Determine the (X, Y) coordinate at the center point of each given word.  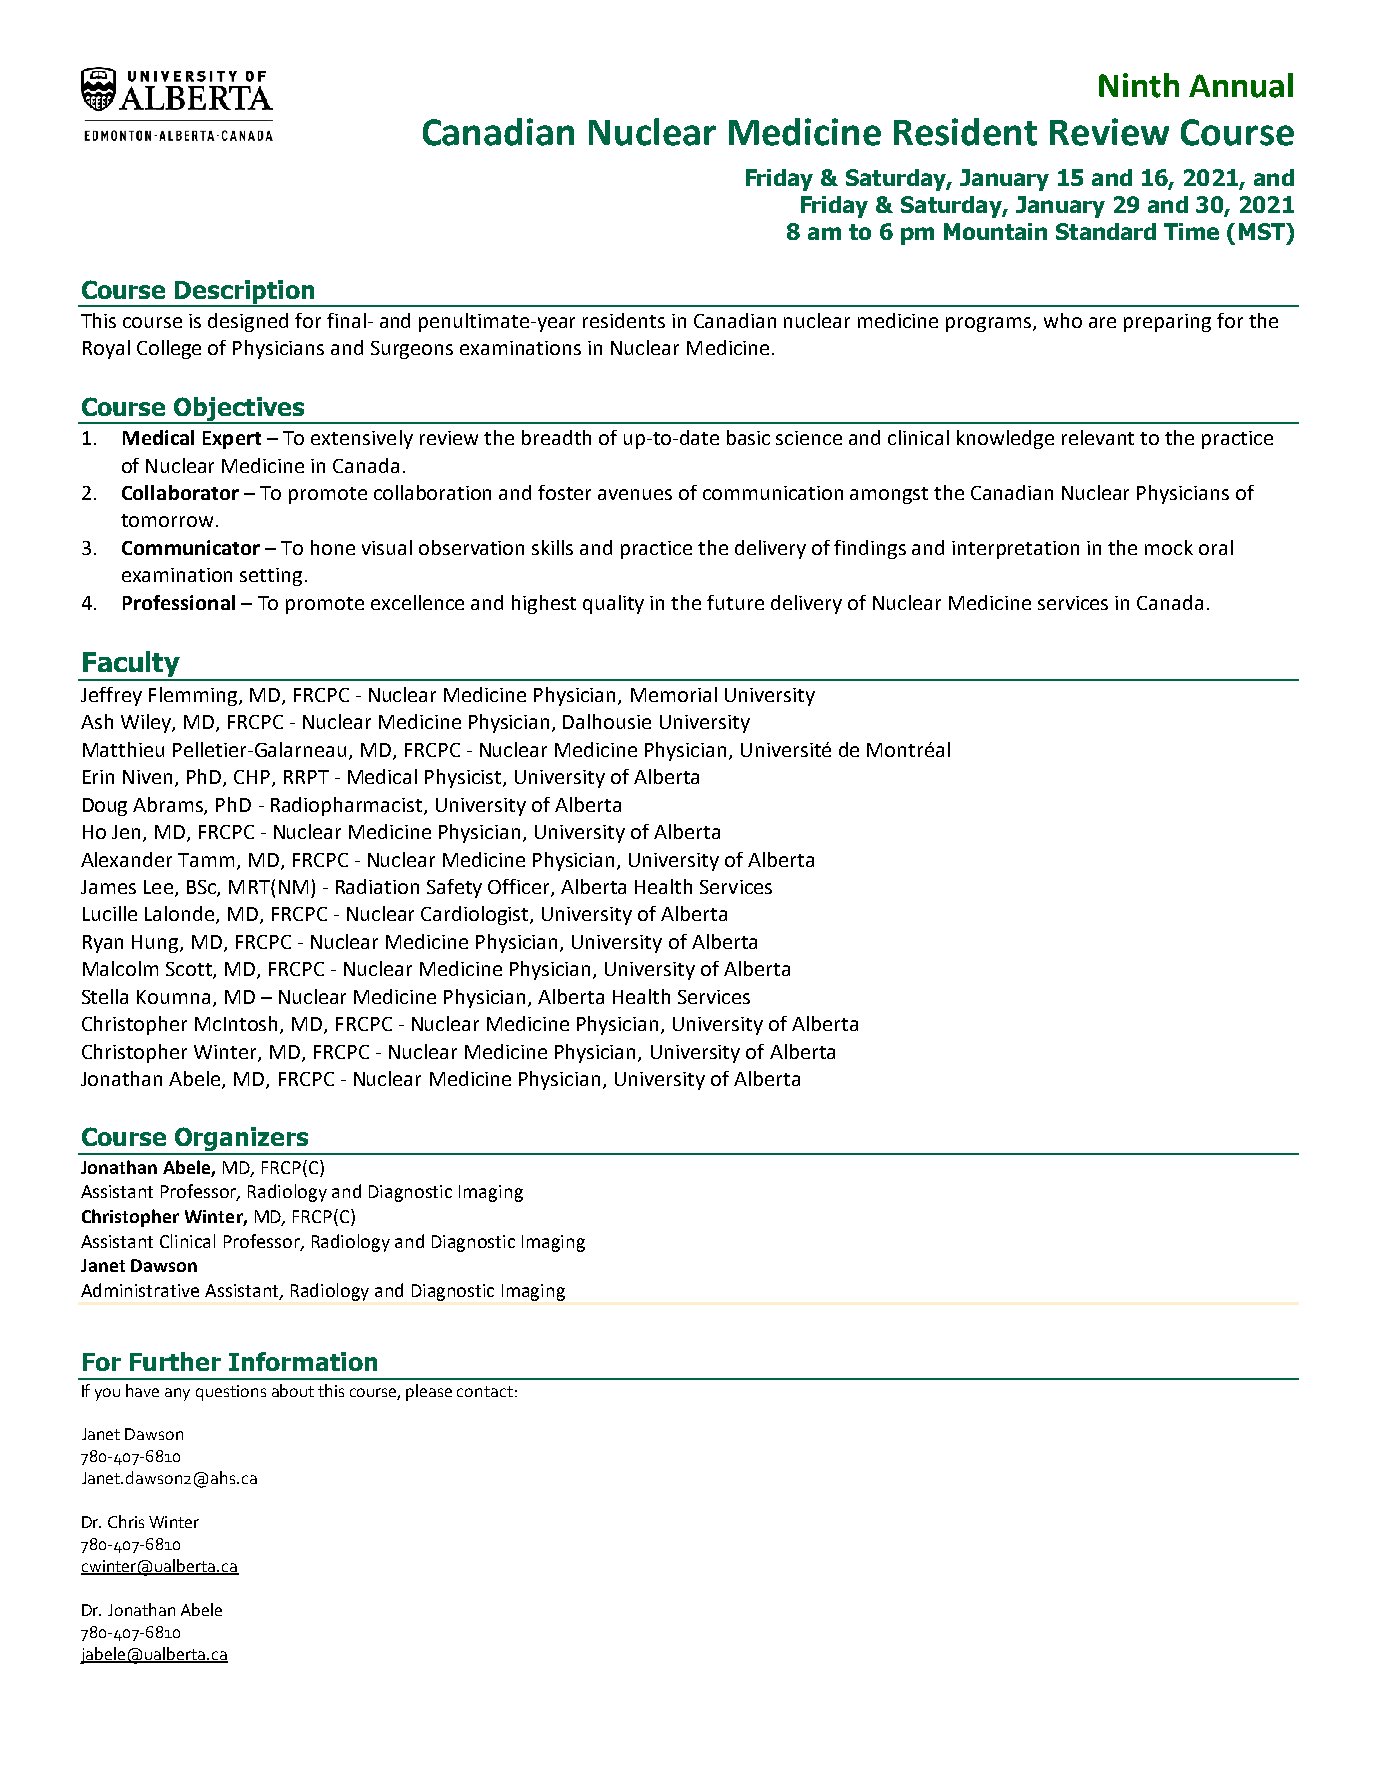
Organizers (241, 1140)
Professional (179, 602)
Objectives (239, 410)
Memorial (674, 694)
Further (175, 1361)
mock (1169, 547)
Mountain (995, 231)
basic (748, 437)
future (735, 602)
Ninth (1139, 85)
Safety (454, 888)
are (1102, 322)
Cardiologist (476, 915)
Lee (158, 887)
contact (485, 1391)
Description (245, 293)
